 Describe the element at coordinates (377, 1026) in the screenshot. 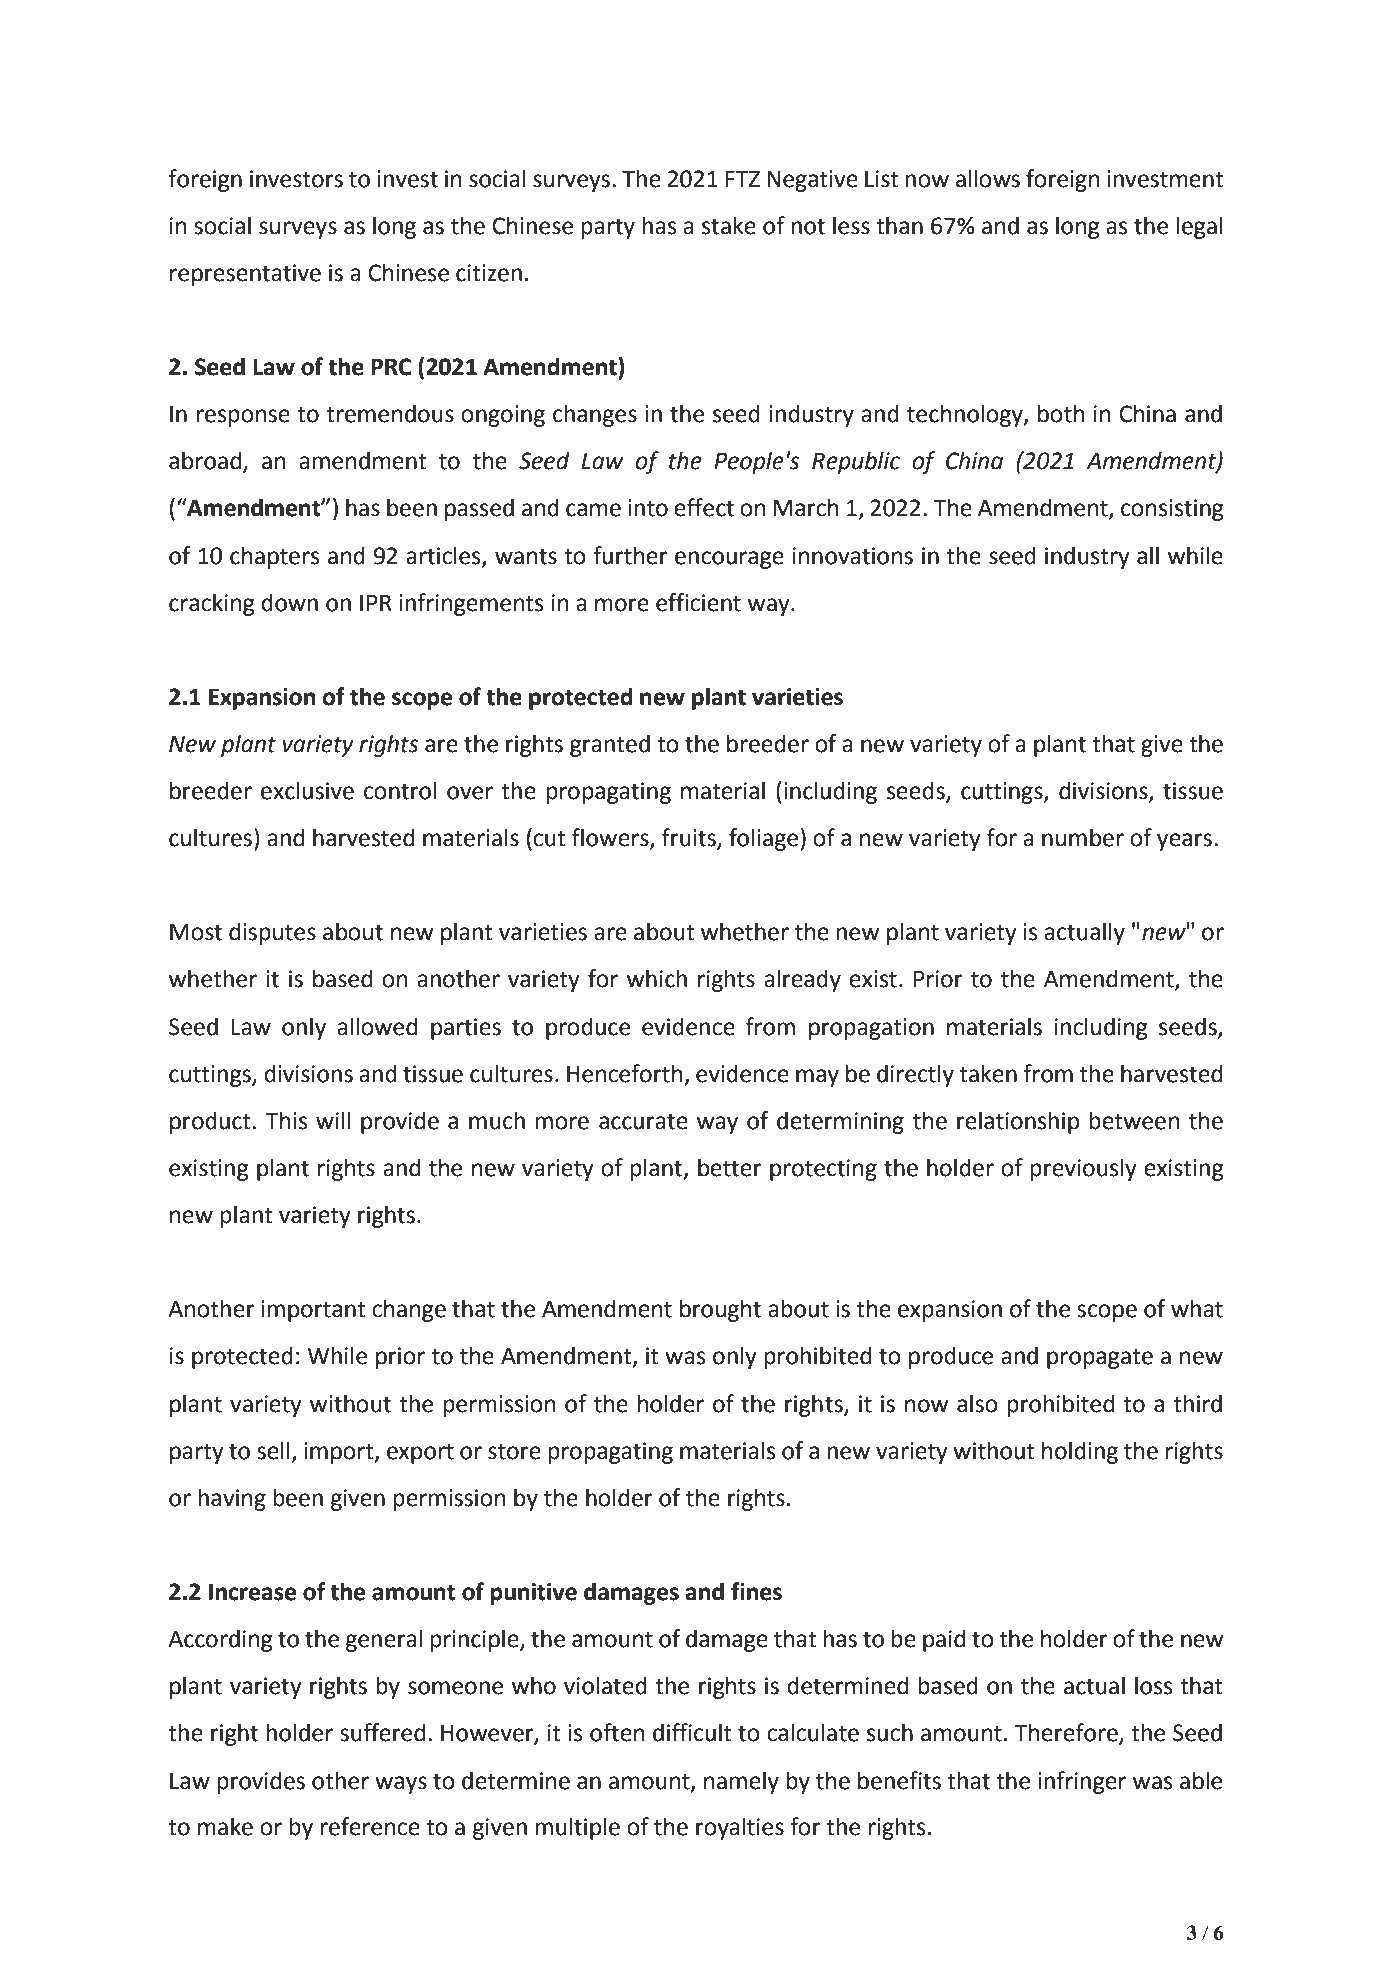

I see `allowed` at that location.
